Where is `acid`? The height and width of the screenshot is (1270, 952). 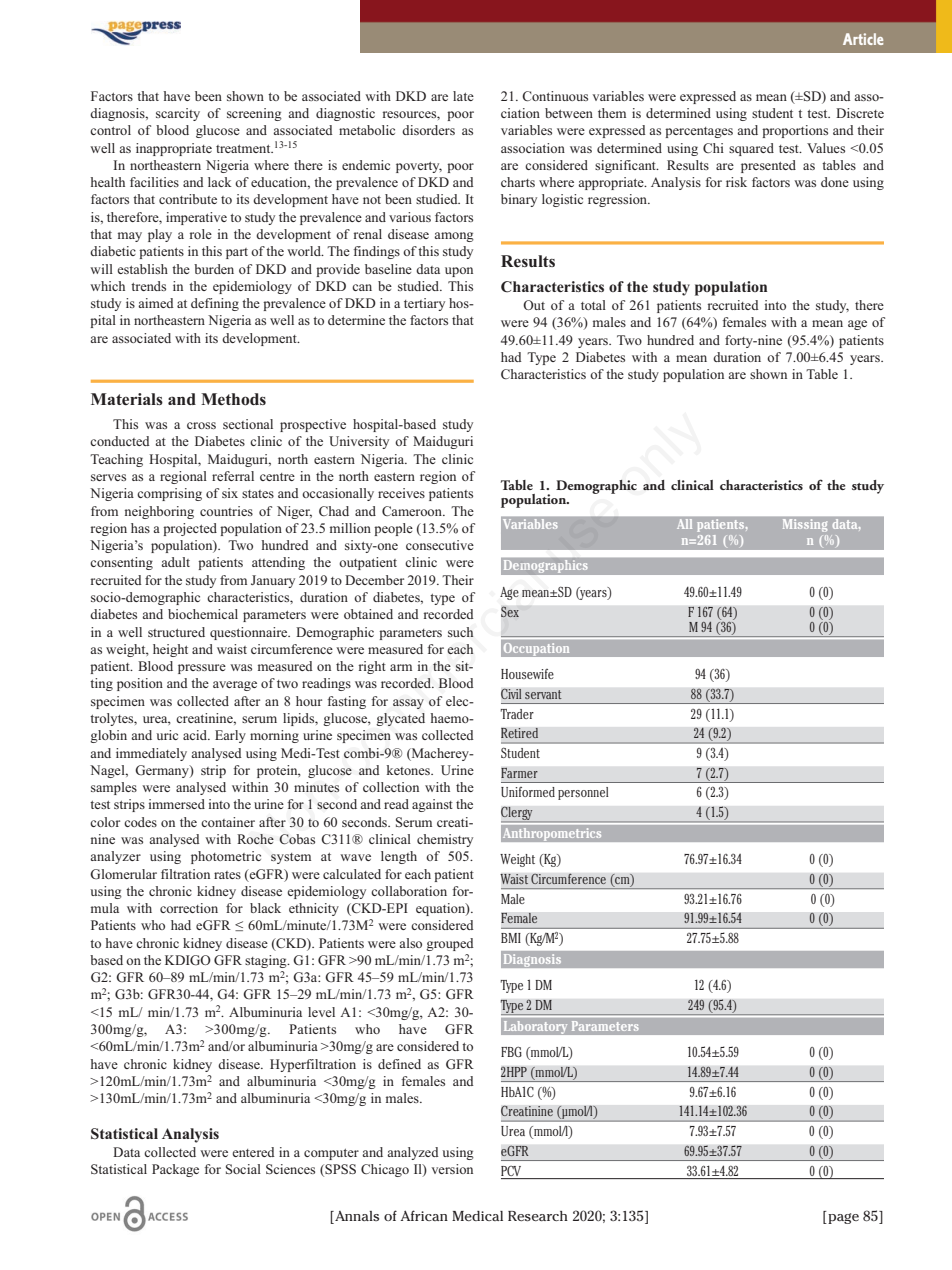 acid is located at coordinates (196, 735).
